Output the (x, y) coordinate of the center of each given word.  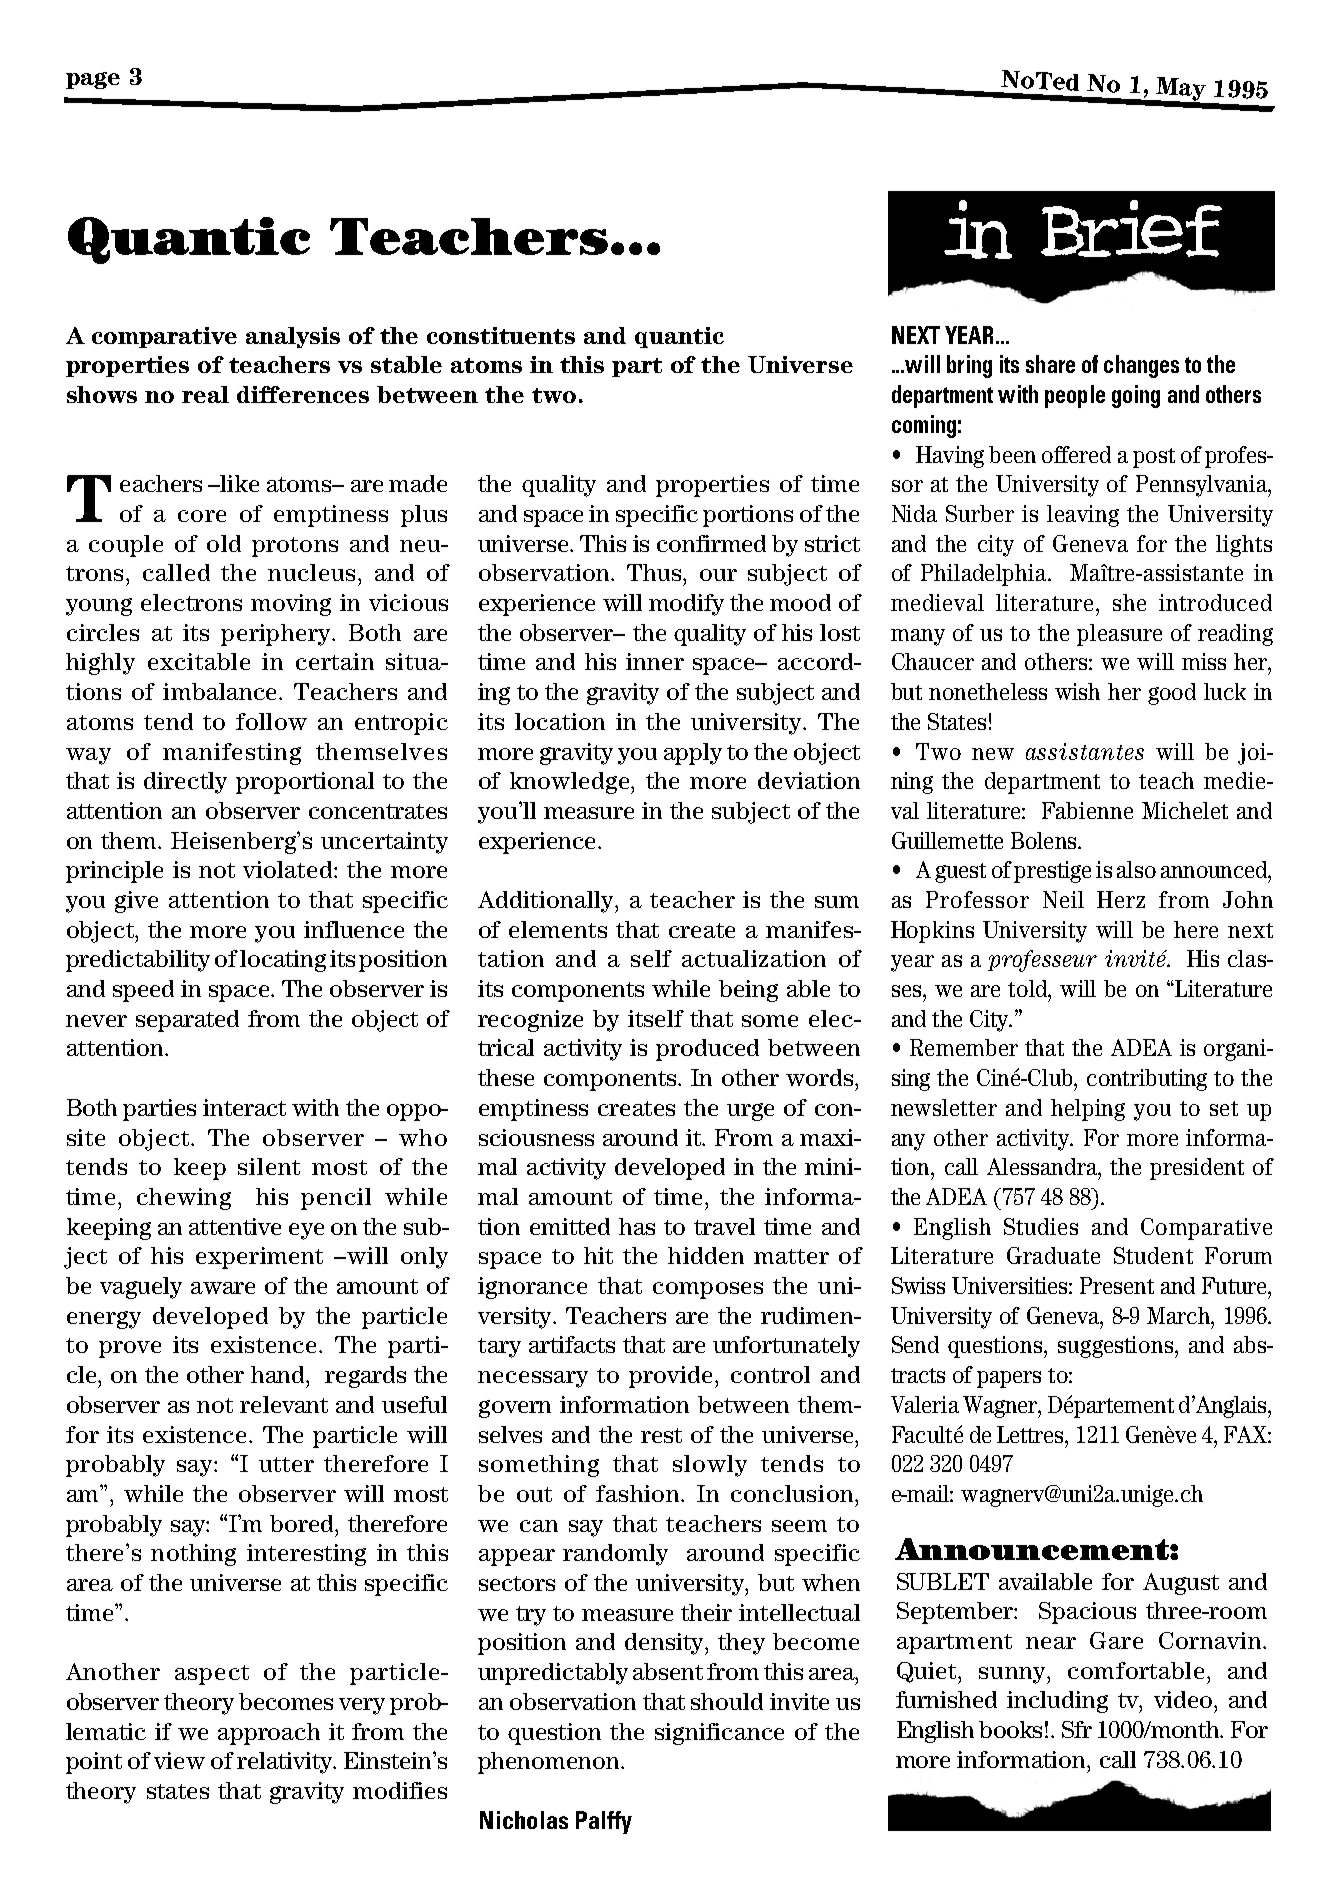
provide (672, 1377)
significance (719, 1734)
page (93, 80)
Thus (655, 572)
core (202, 516)
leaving (1083, 516)
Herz (1121, 899)
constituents (501, 335)
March (1179, 1315)
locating (283, 961)
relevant (284, 1404)
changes (1141, 366)
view (179, 1760)
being (748, 991)
